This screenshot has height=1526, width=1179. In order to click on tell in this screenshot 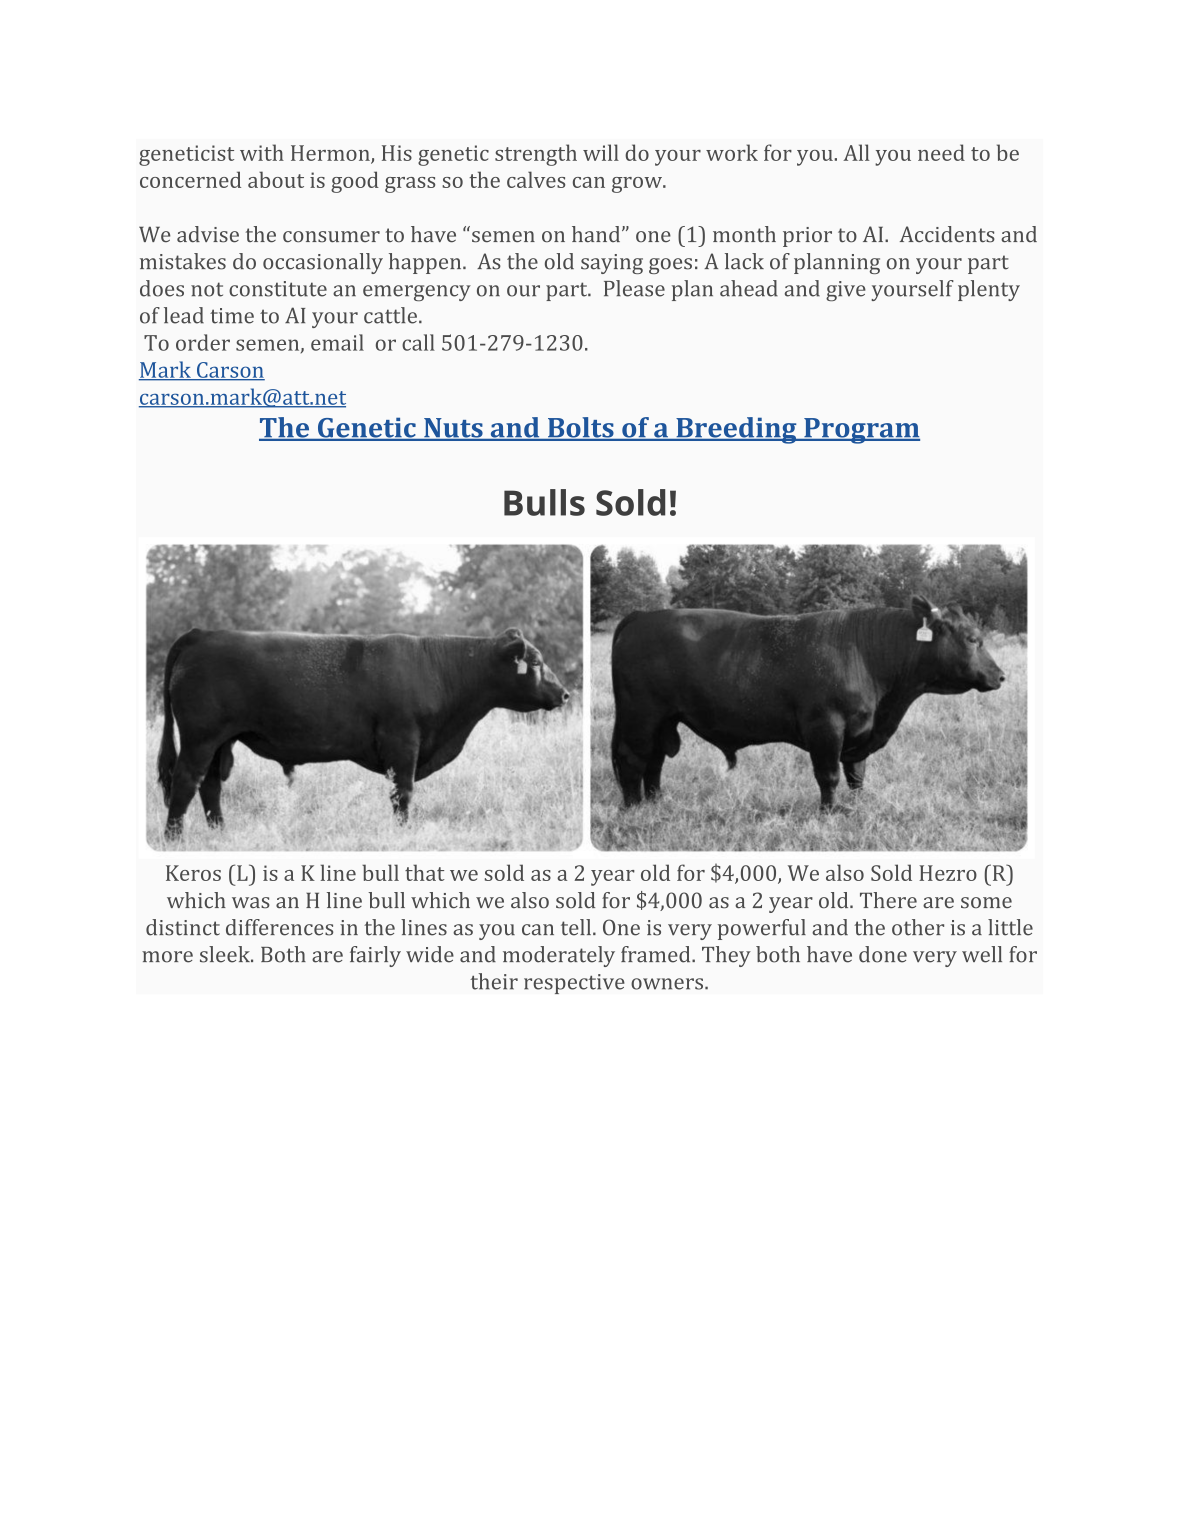, I will do `click(576, 927)`.
